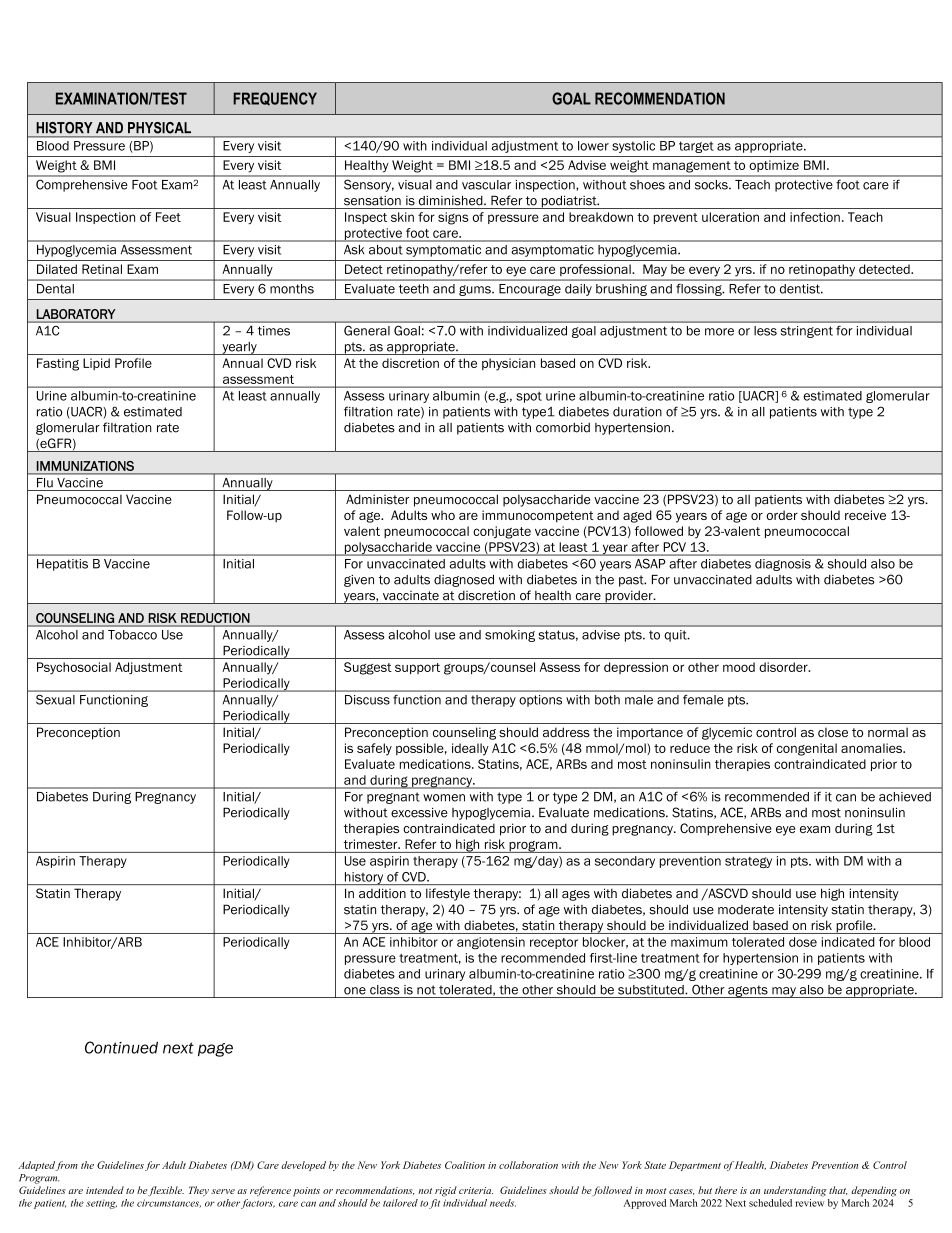 Image resolution: width=952 pixels, height=1233 pixels. I want to click on PHYSICAL, so click(159, 128).
